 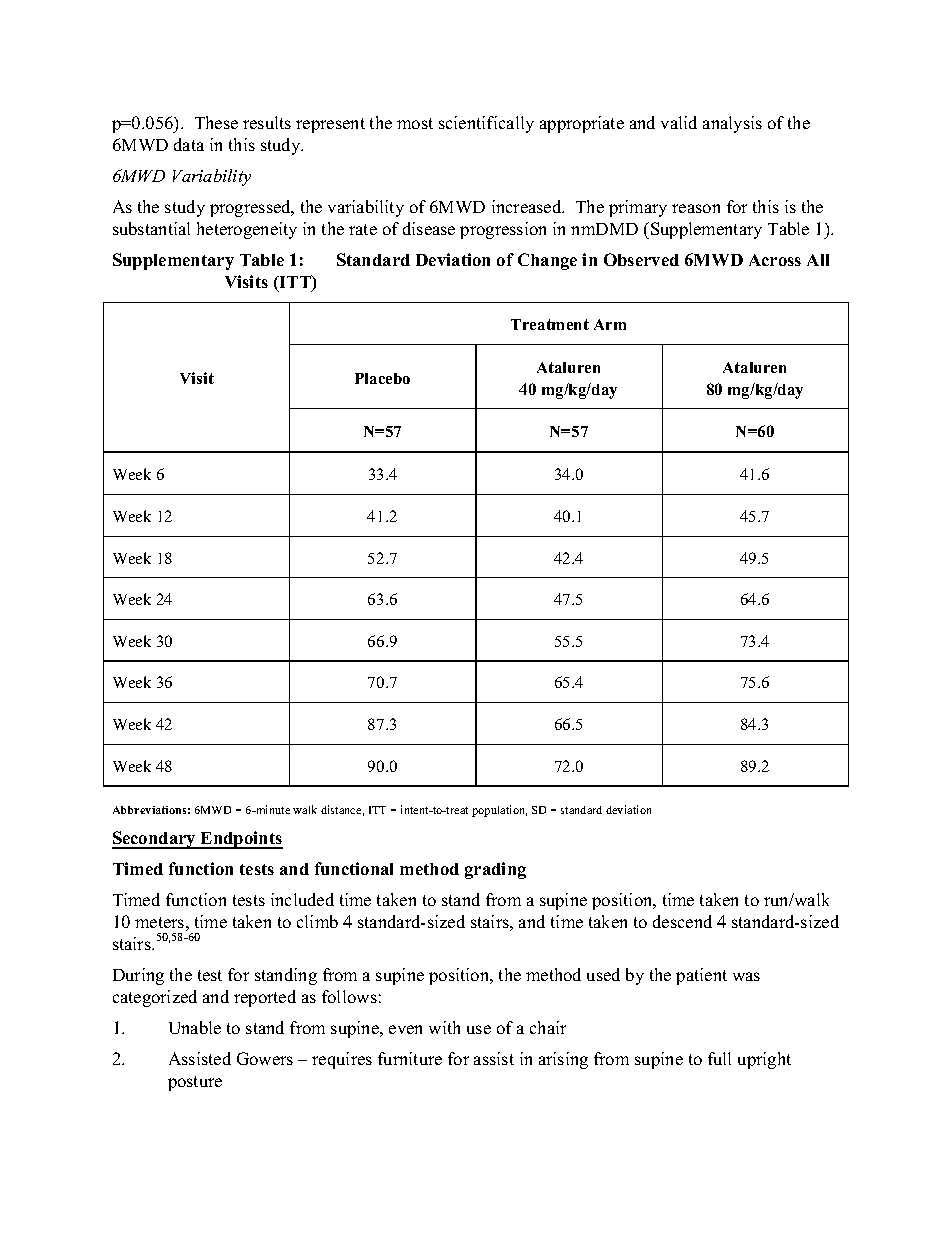 What do you see at coordinates (195, 1027) in the screenshot?
I see `Unable` at bounding box center [195, 1027].
